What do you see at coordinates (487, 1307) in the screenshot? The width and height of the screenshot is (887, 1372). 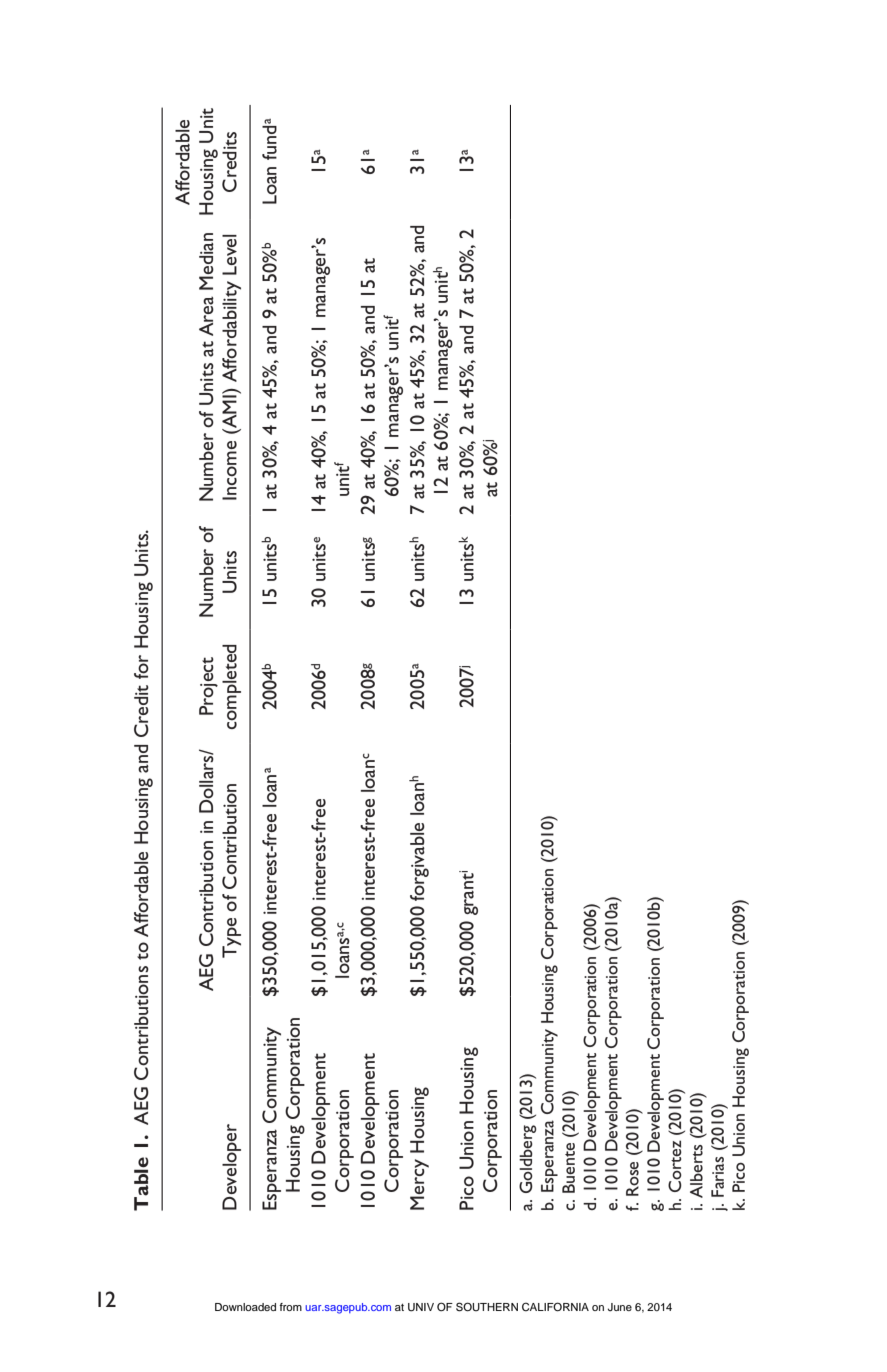 I see `SOUTHERN` at bounding box center [487, 1307].
